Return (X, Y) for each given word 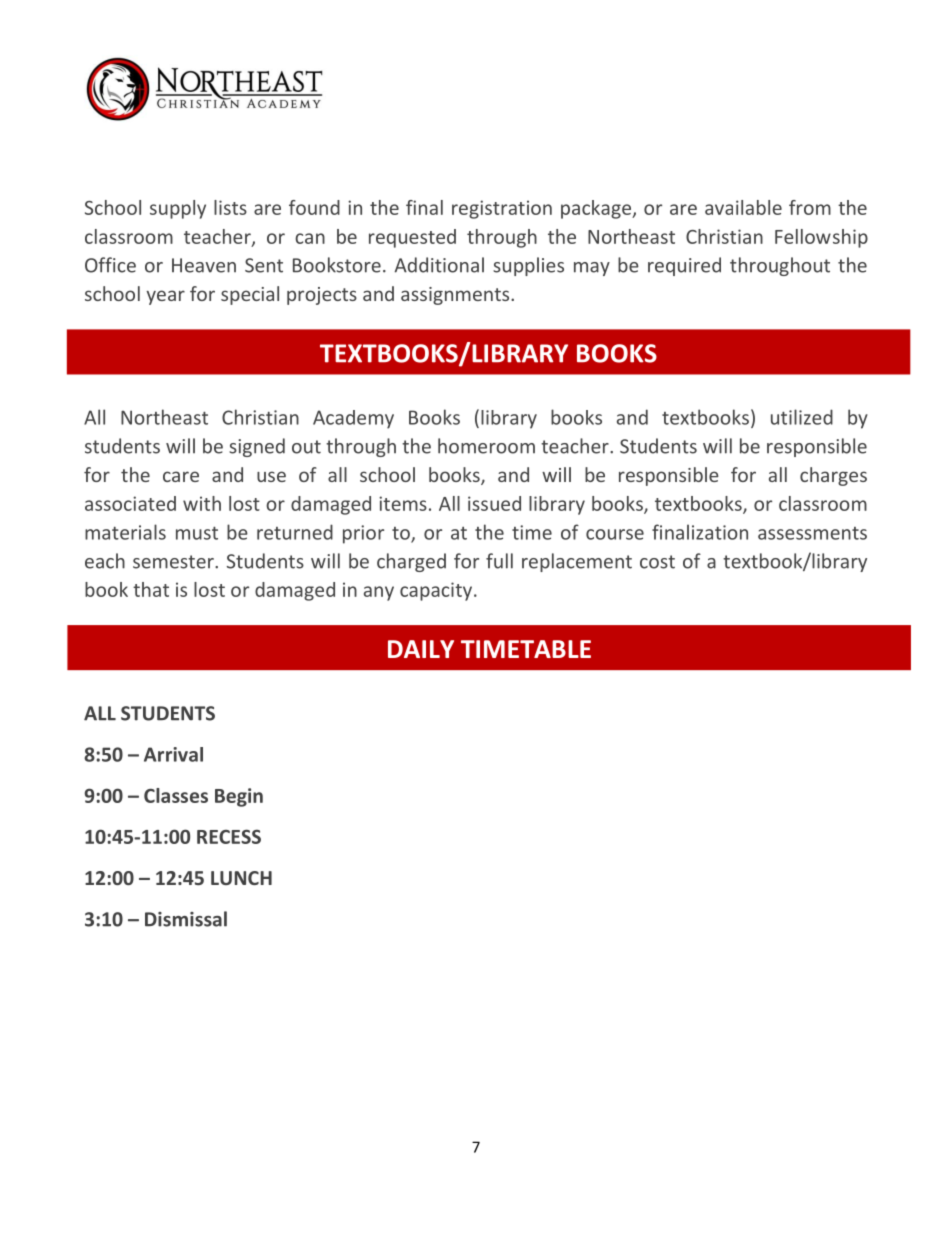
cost (657, 562)
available (743, 207)
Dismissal (186, 919)
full (499, 561)
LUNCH (241, 878)
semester (174, 562)
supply (178, 209)
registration (502, 209)
